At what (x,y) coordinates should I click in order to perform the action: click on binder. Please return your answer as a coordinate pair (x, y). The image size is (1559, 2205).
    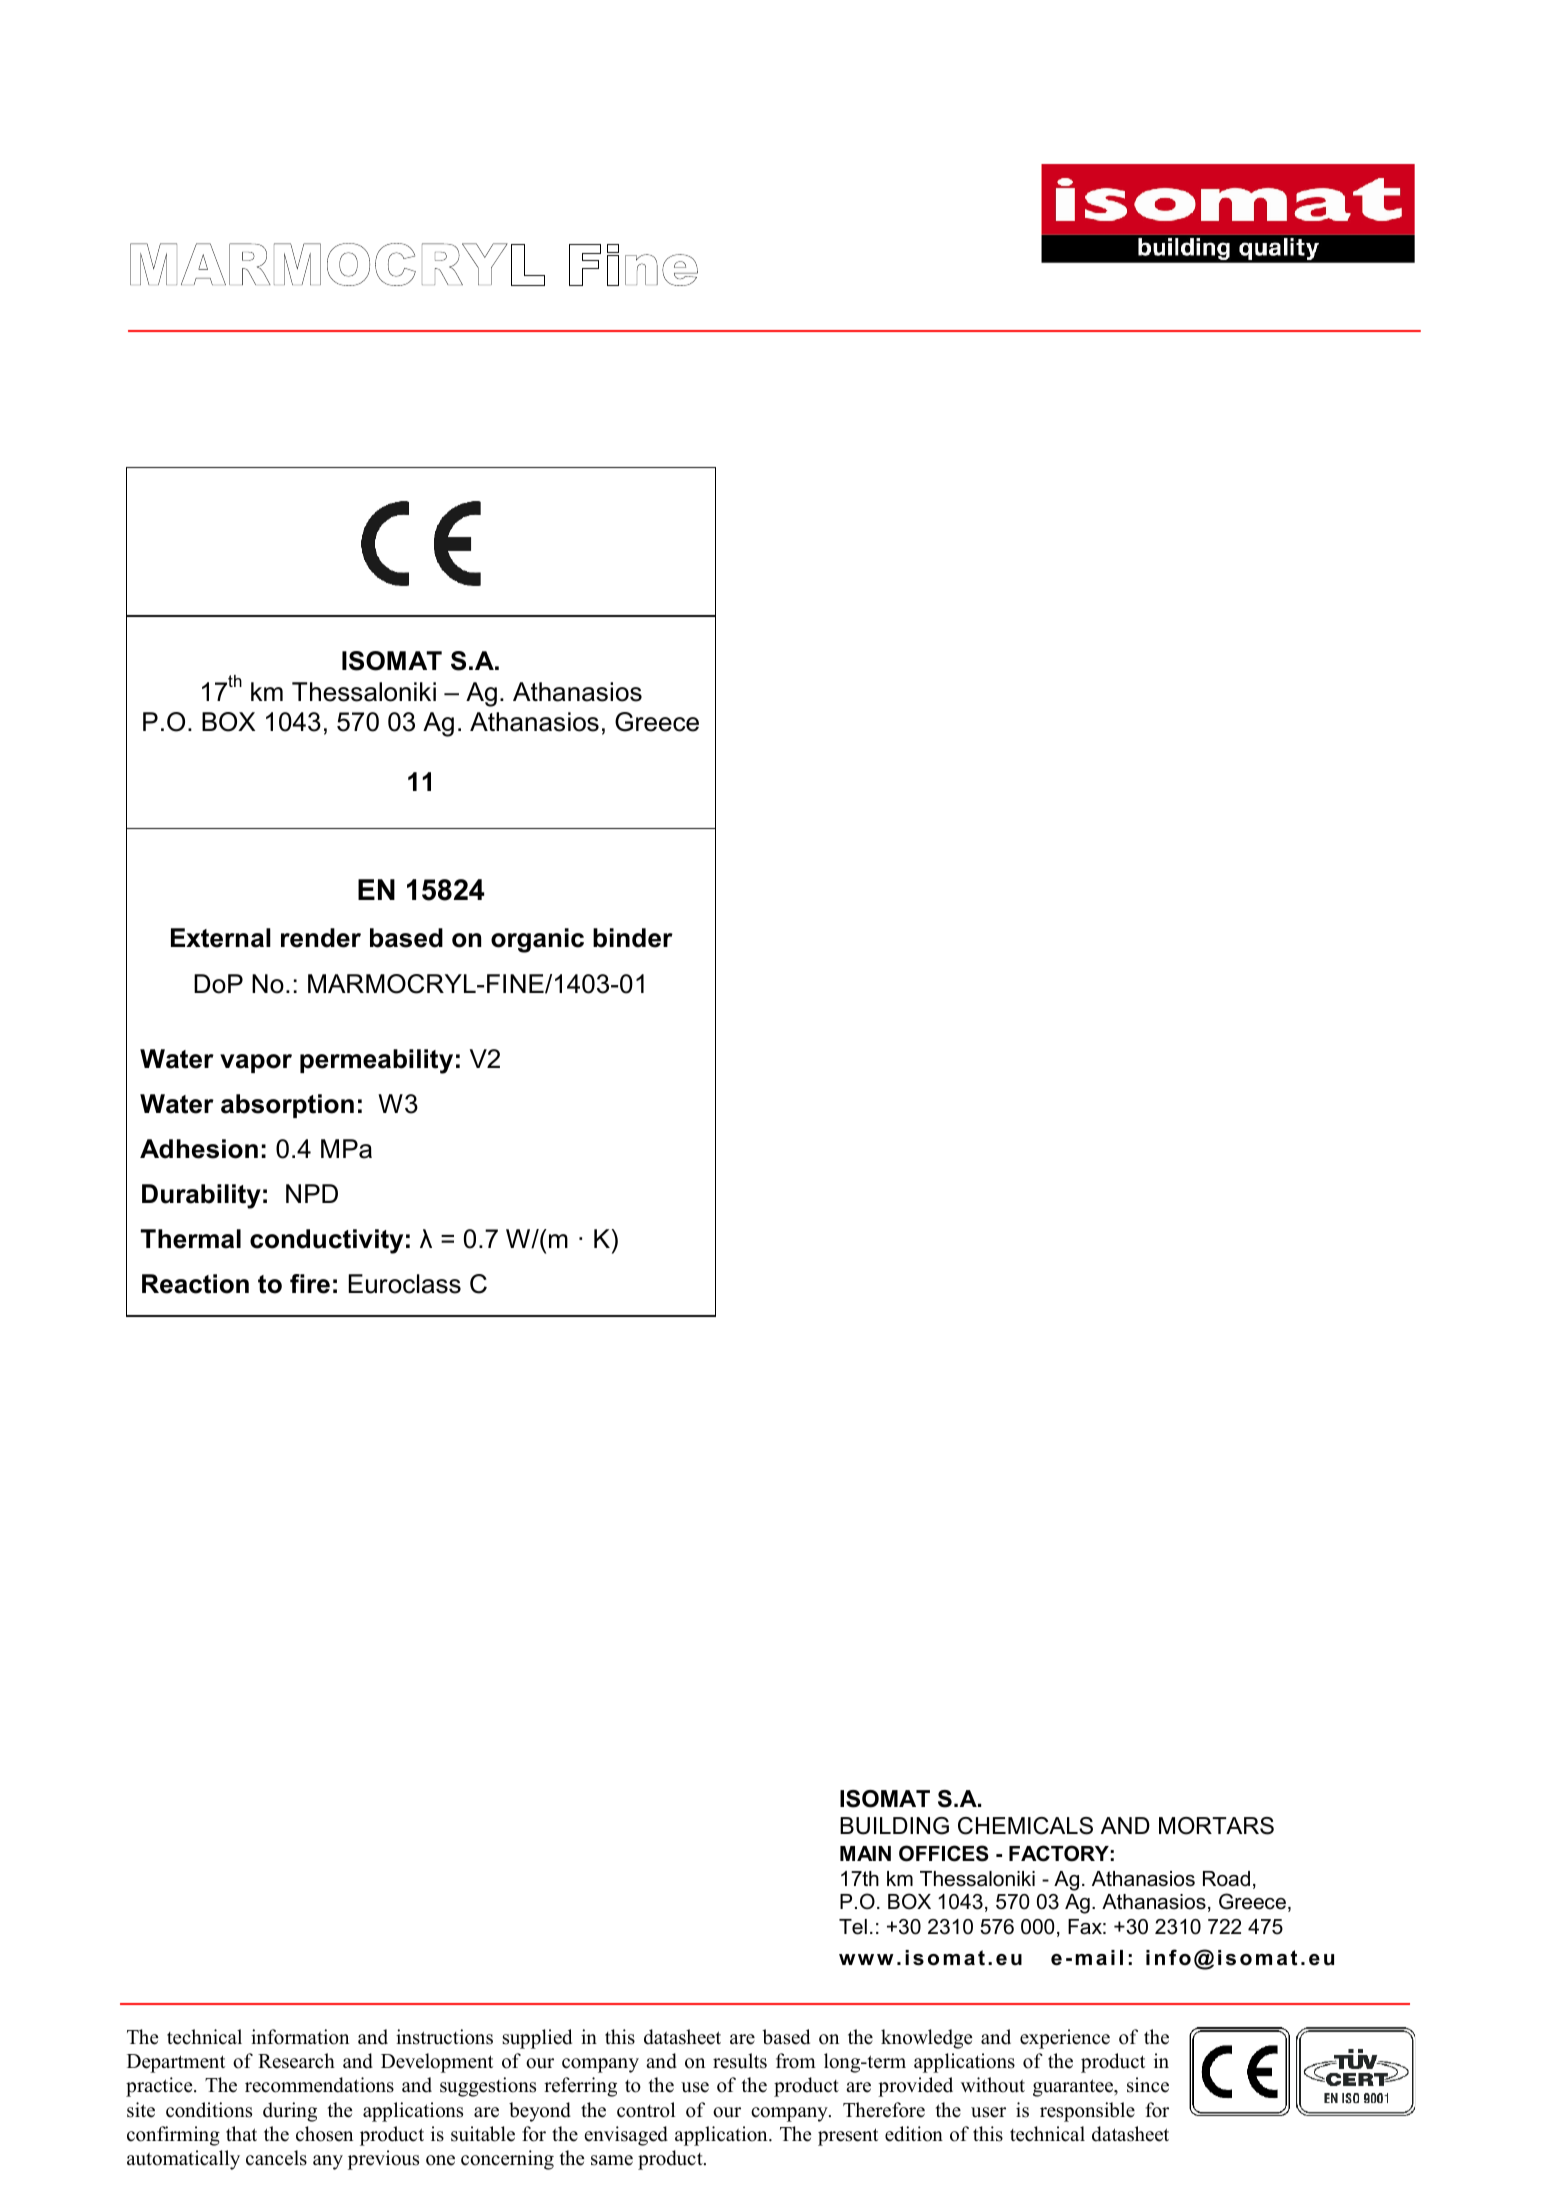
    Looking at the image, I should click on (633, 938).
